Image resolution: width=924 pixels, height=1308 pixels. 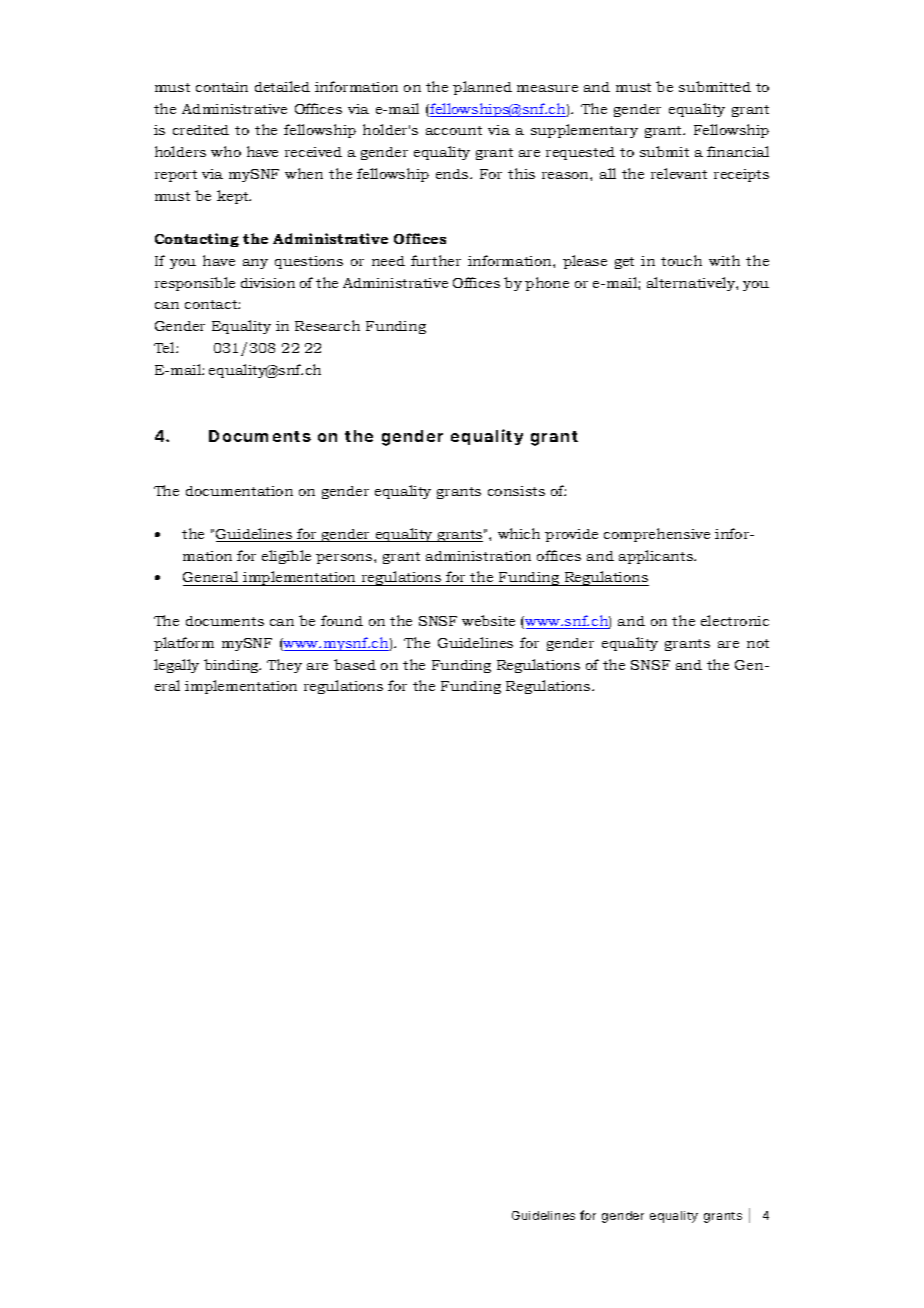 What do you see at coordinates (482, 88) in the document?
I see `planned` at bounding box center [482, 88].
